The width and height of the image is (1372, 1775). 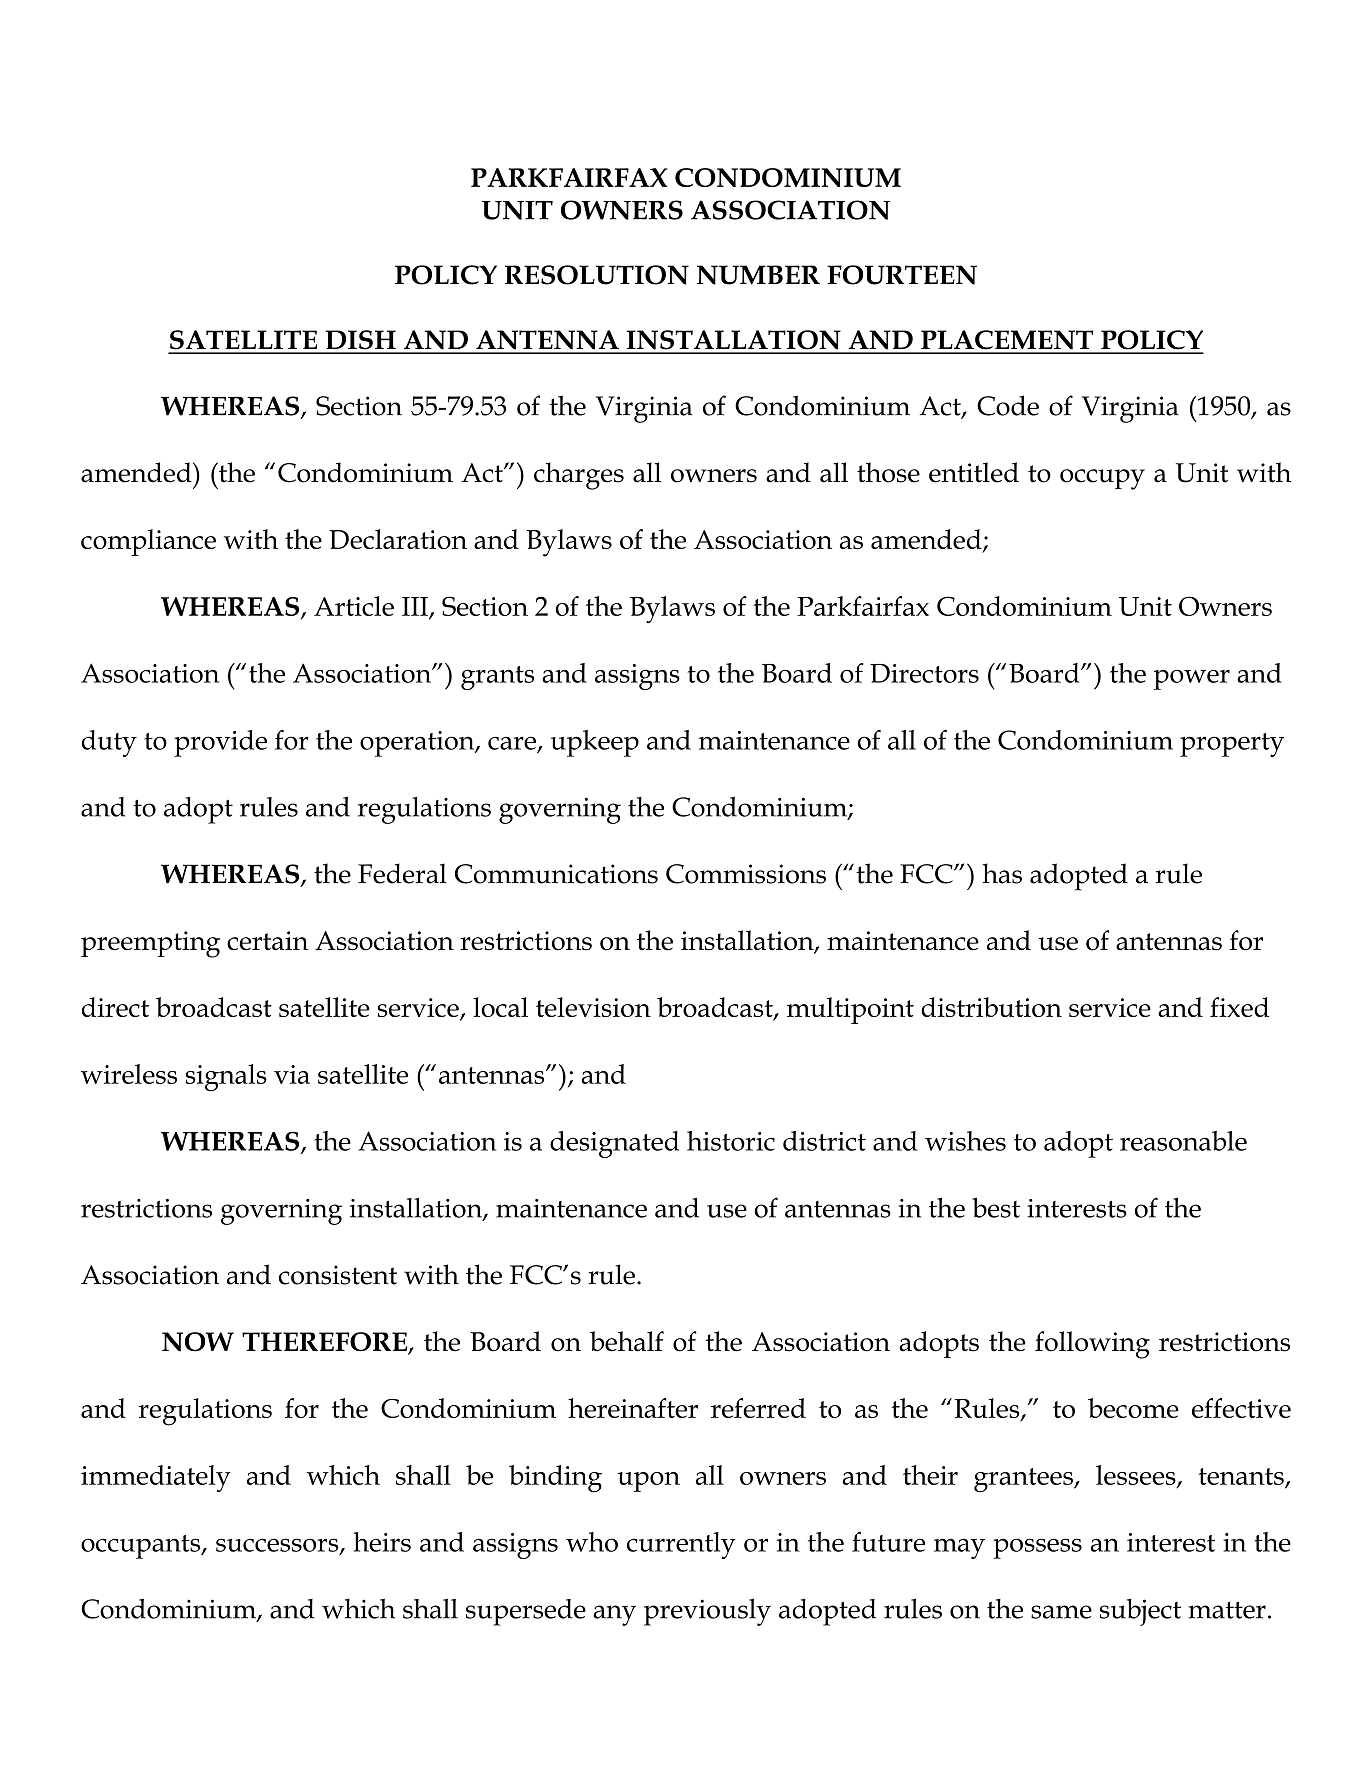 I want to click on upkeep, so click(x=595, y=743).
